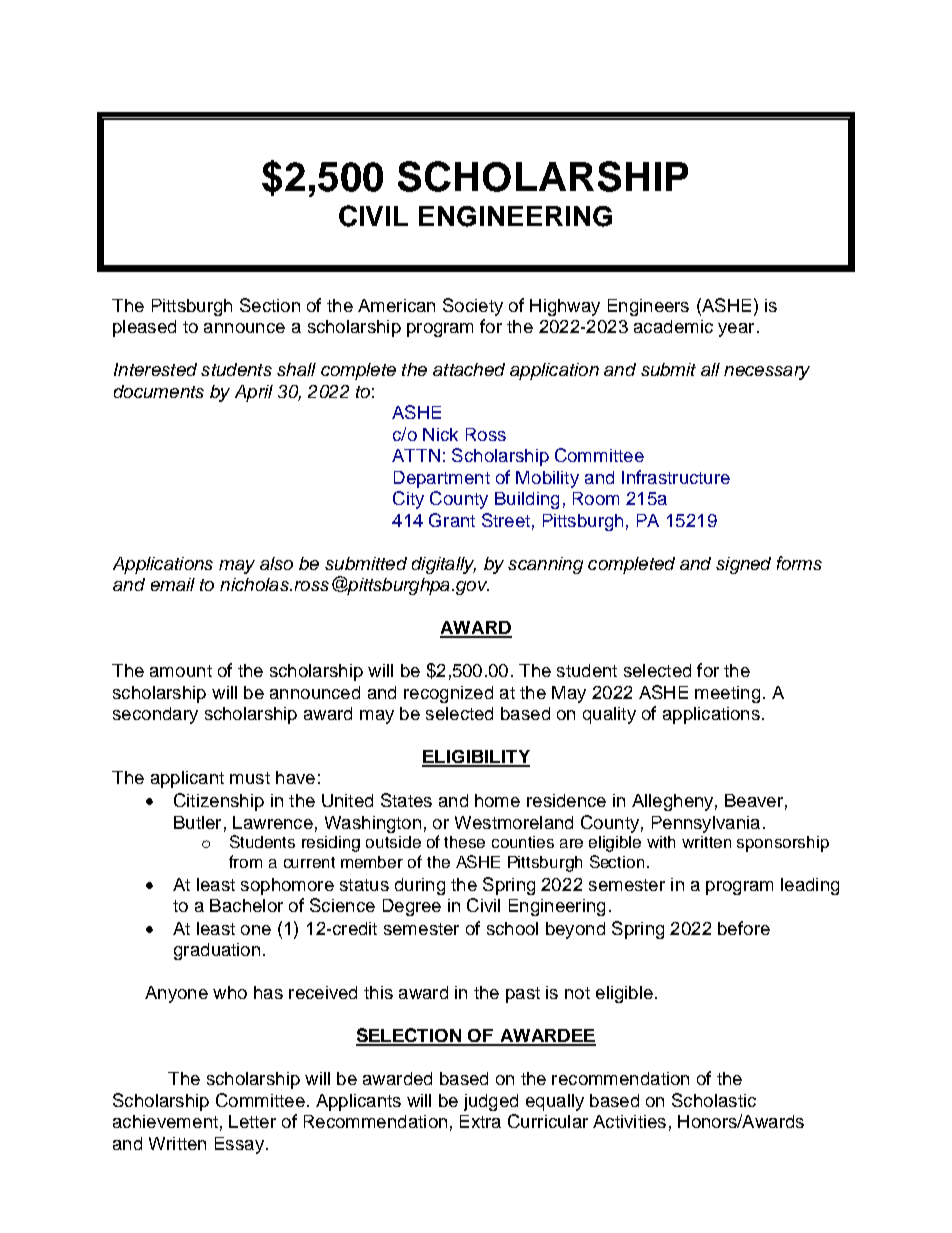 This screenshot has width=952, height=1233. I want to click on Department, so click(442, 479).
